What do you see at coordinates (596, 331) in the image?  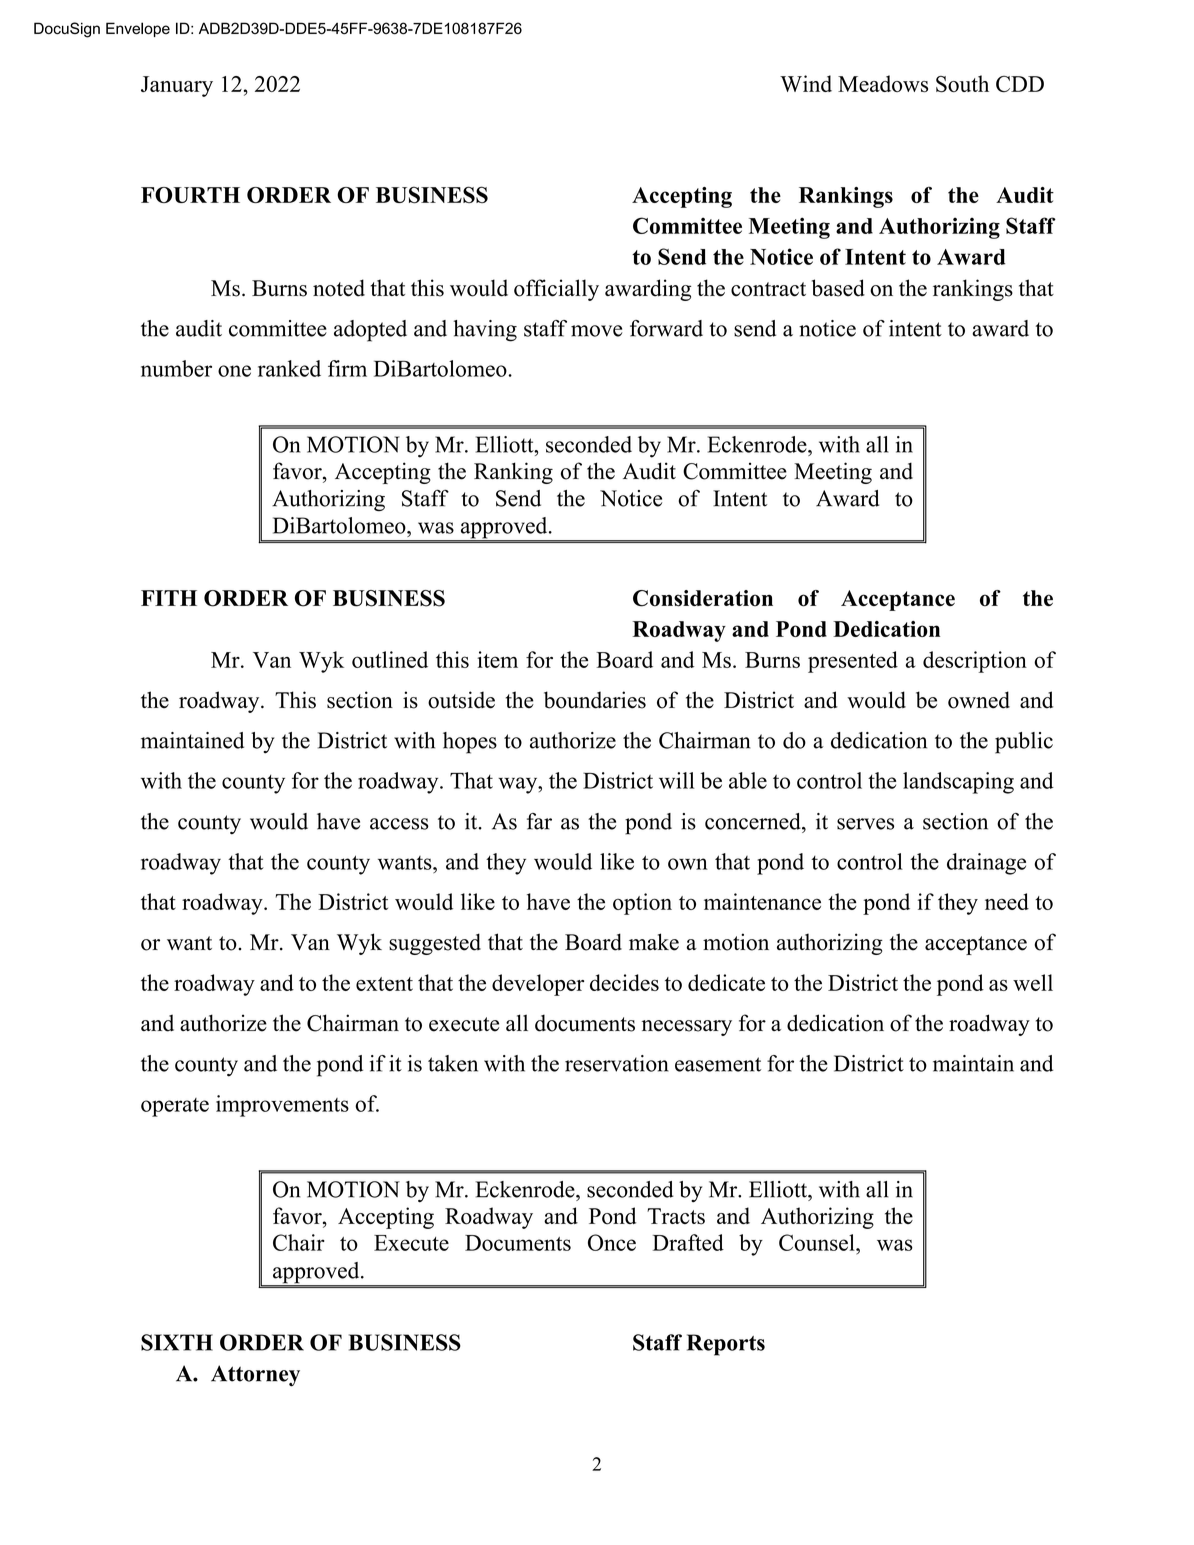 I see `move` at bounding box center [596, 331].
